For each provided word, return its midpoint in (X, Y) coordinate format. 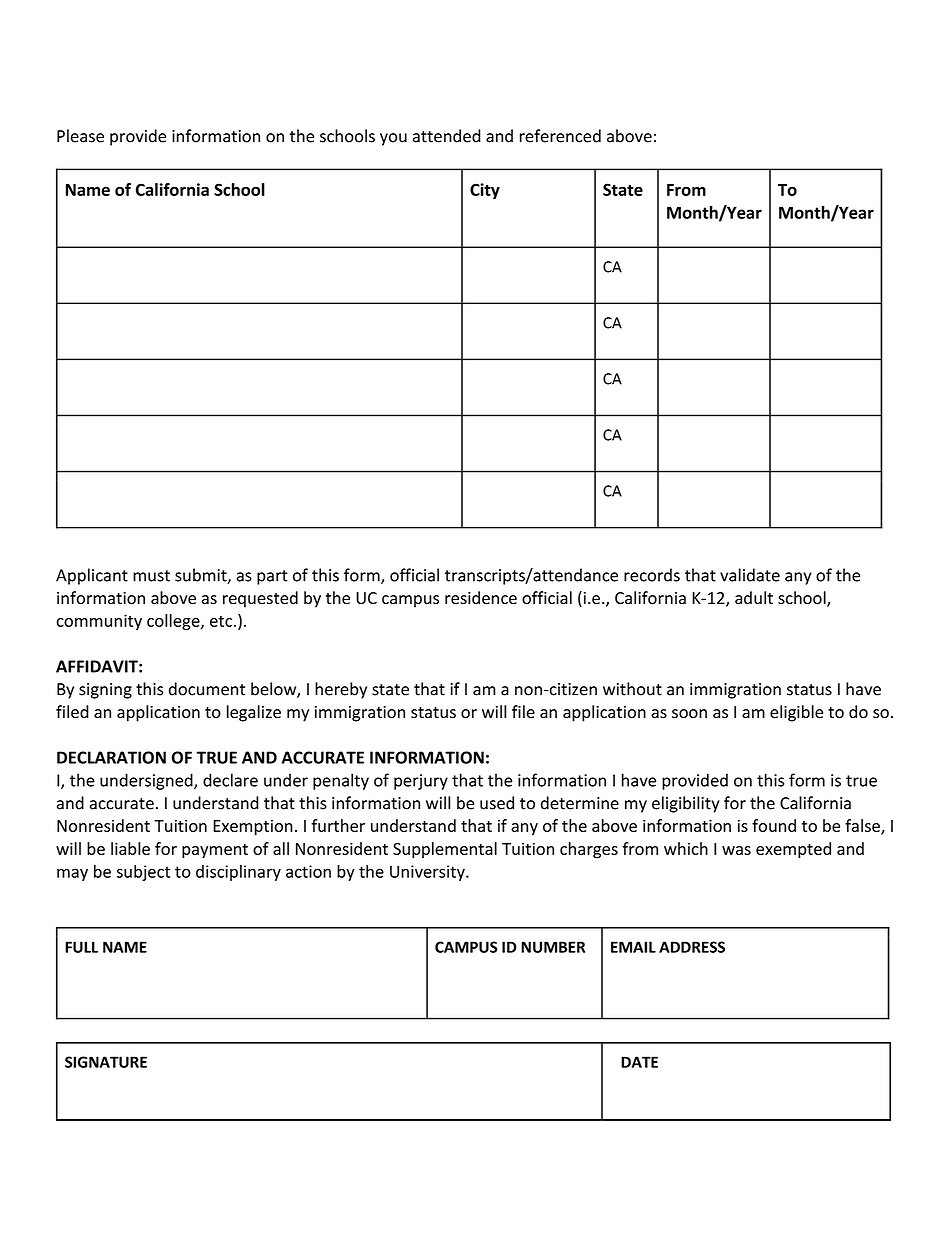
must (151, 576)
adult (754, 598)
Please (80, 136)
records (652, 575)
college (174, 622)
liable (130, 848)
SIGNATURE (106, 1062)
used (497, 803)
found (774, 825)
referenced (560, 136)
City (485, 191)
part (272, 577)
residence (481, 598)
